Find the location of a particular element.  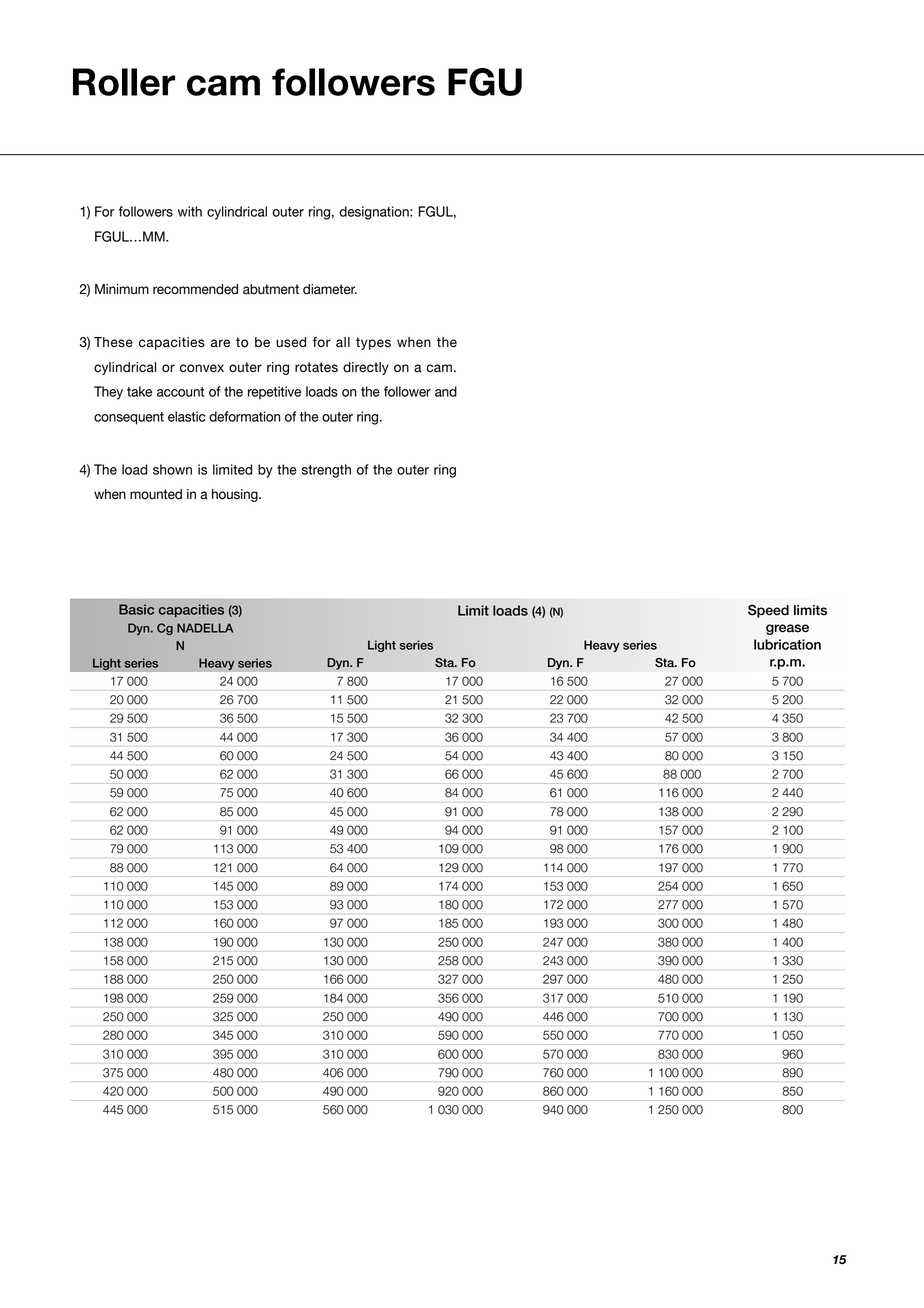

elastic is located at coordinates (187, 416).
